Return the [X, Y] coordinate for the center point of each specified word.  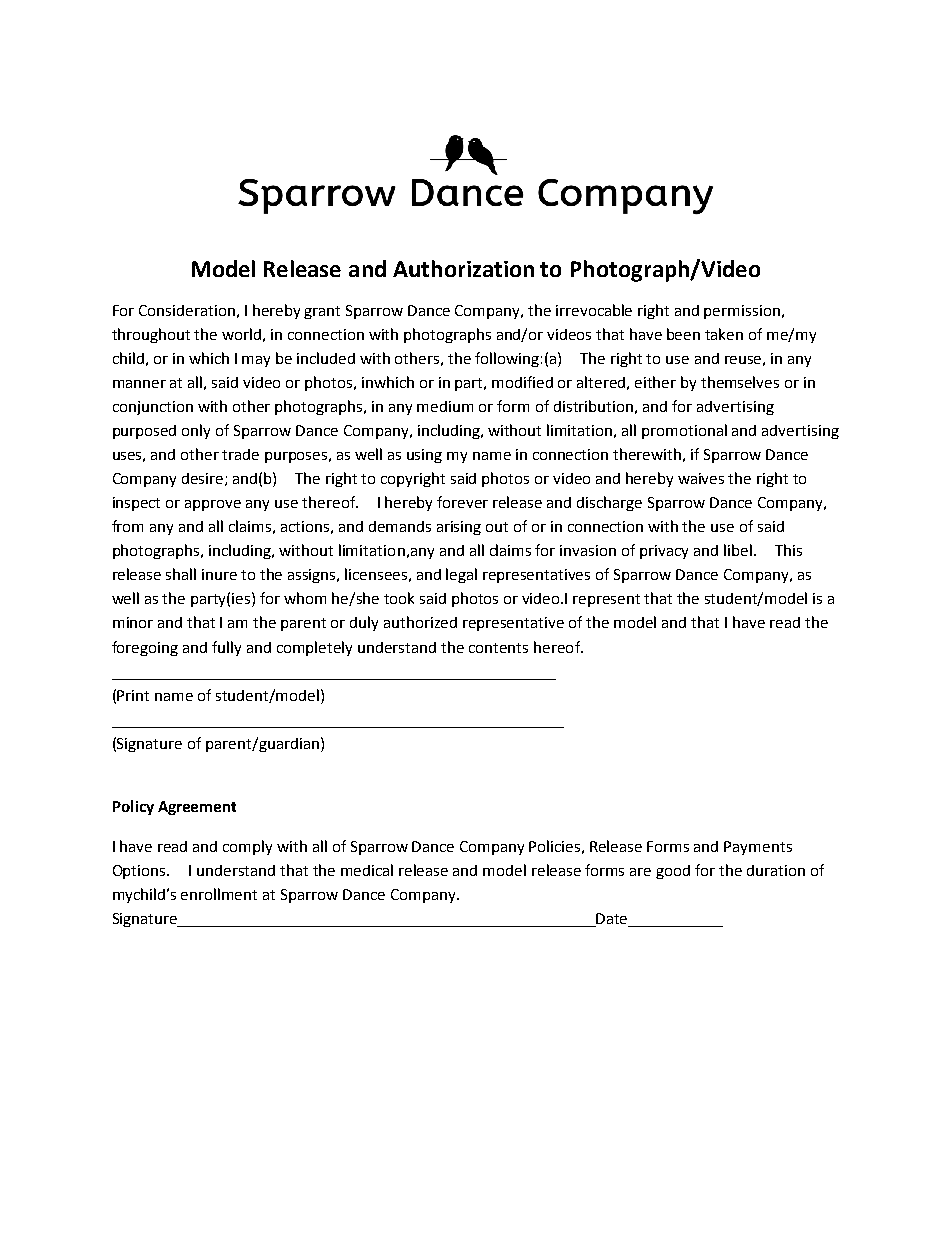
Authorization [463, 268]
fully [226, 648]
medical [367, 870]
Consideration [187, 310]
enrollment [219, 894]
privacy [664, 552]
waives [701, 478]
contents [498, 648]
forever [462, 502]
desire [204, 479]
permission [742, 312]
